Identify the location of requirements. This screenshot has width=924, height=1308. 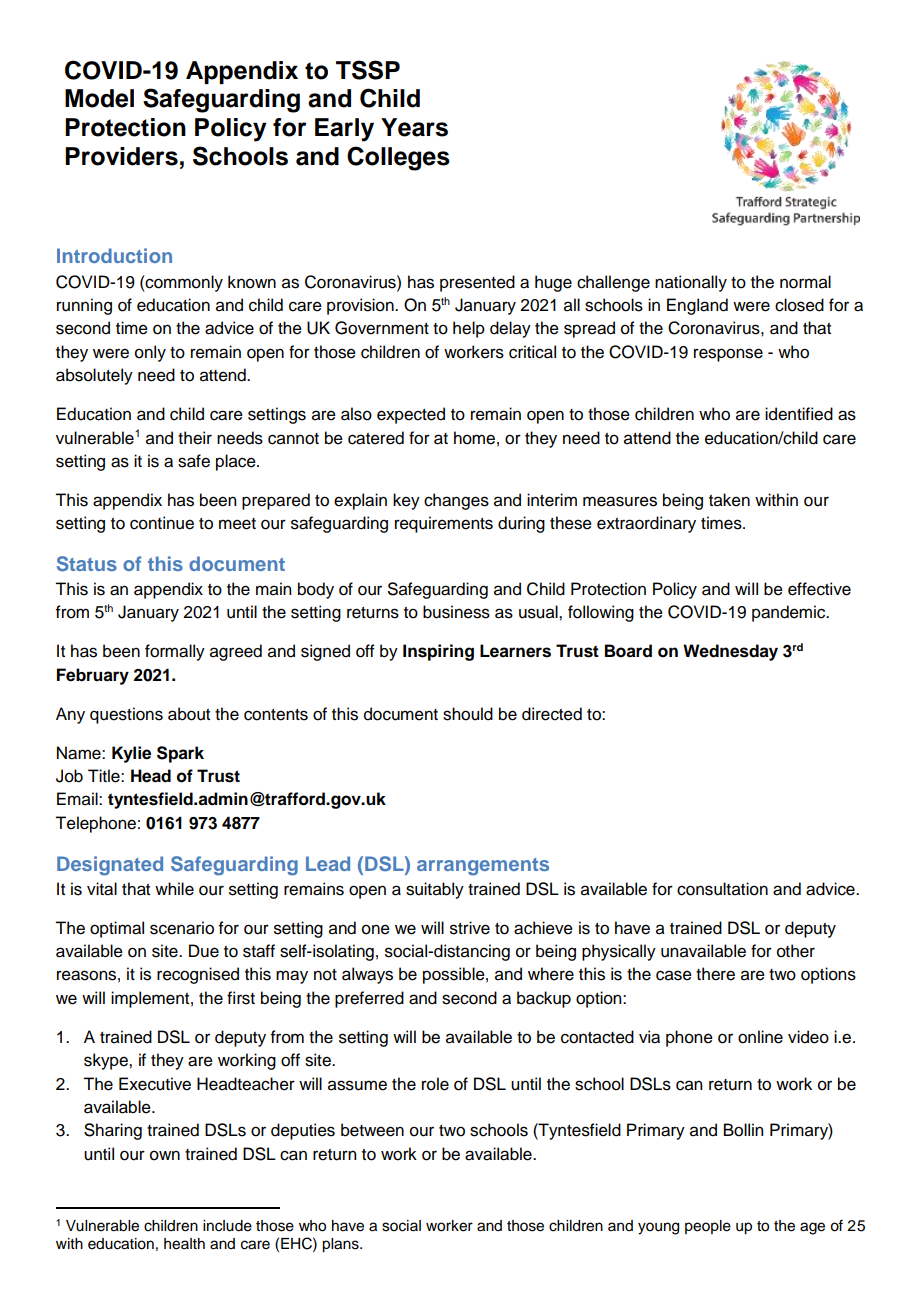
(444, 524).
